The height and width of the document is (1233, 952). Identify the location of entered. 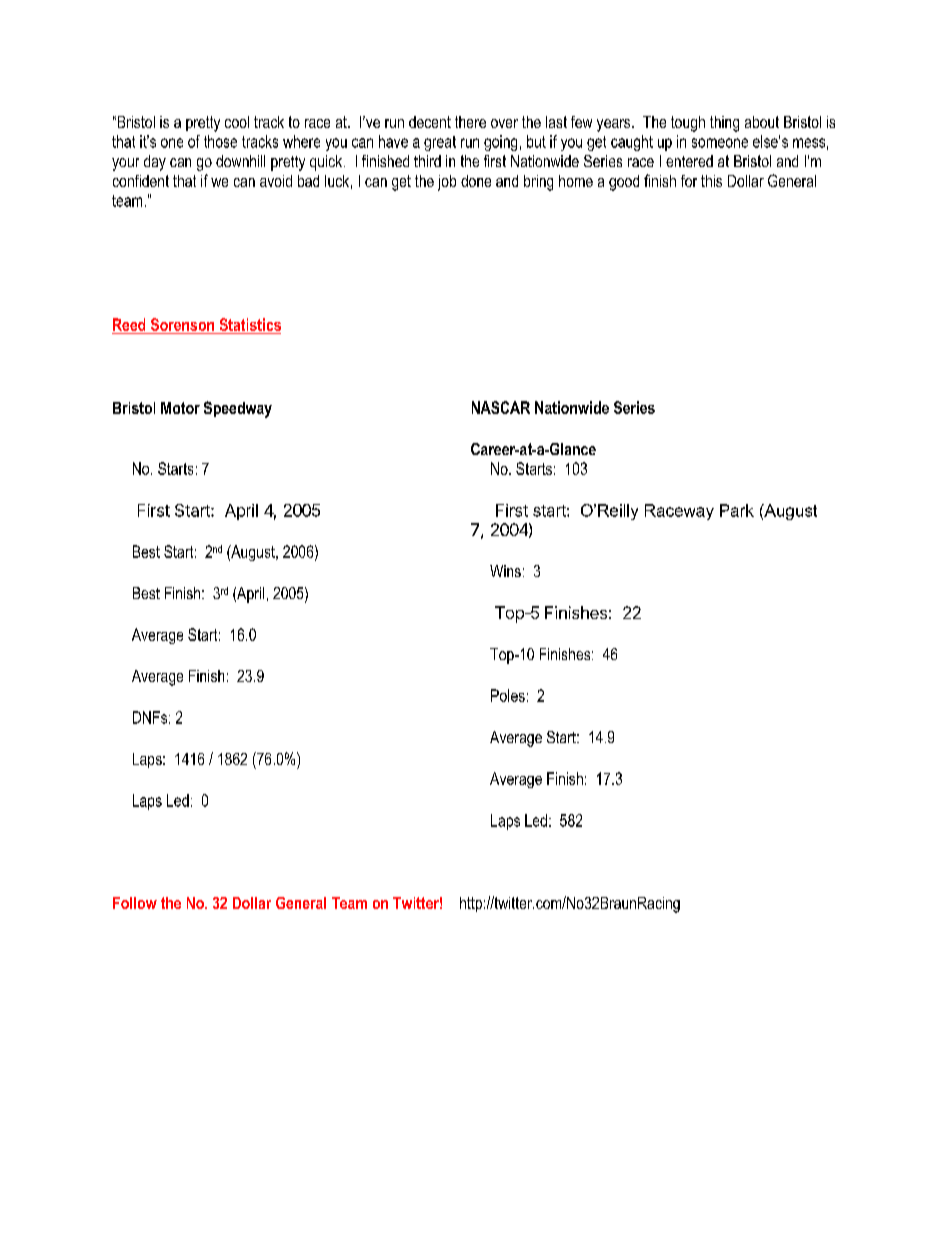
(689, 161).
